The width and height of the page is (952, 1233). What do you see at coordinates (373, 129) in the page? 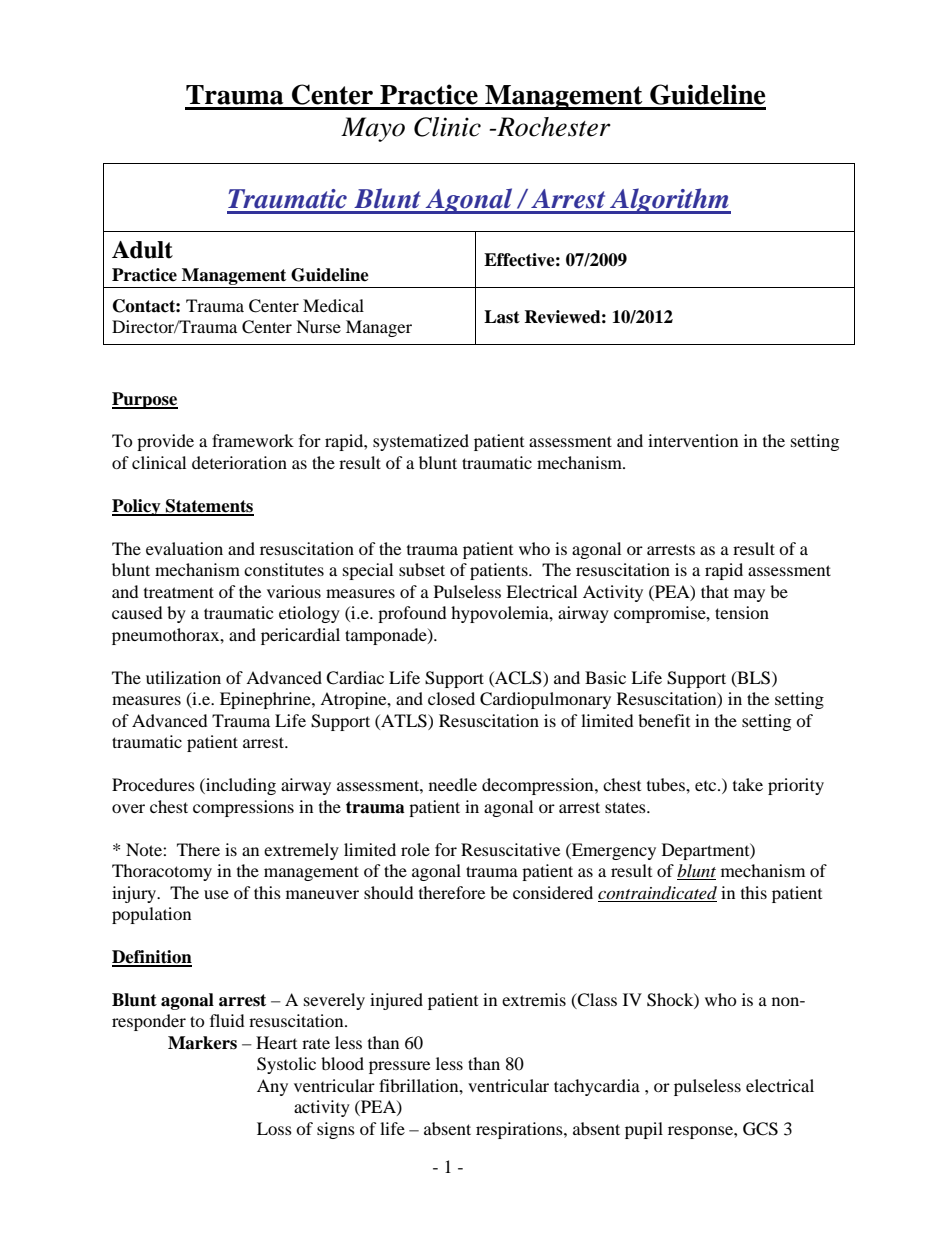
I see `Mayo` at bounding box center [373, 129].
